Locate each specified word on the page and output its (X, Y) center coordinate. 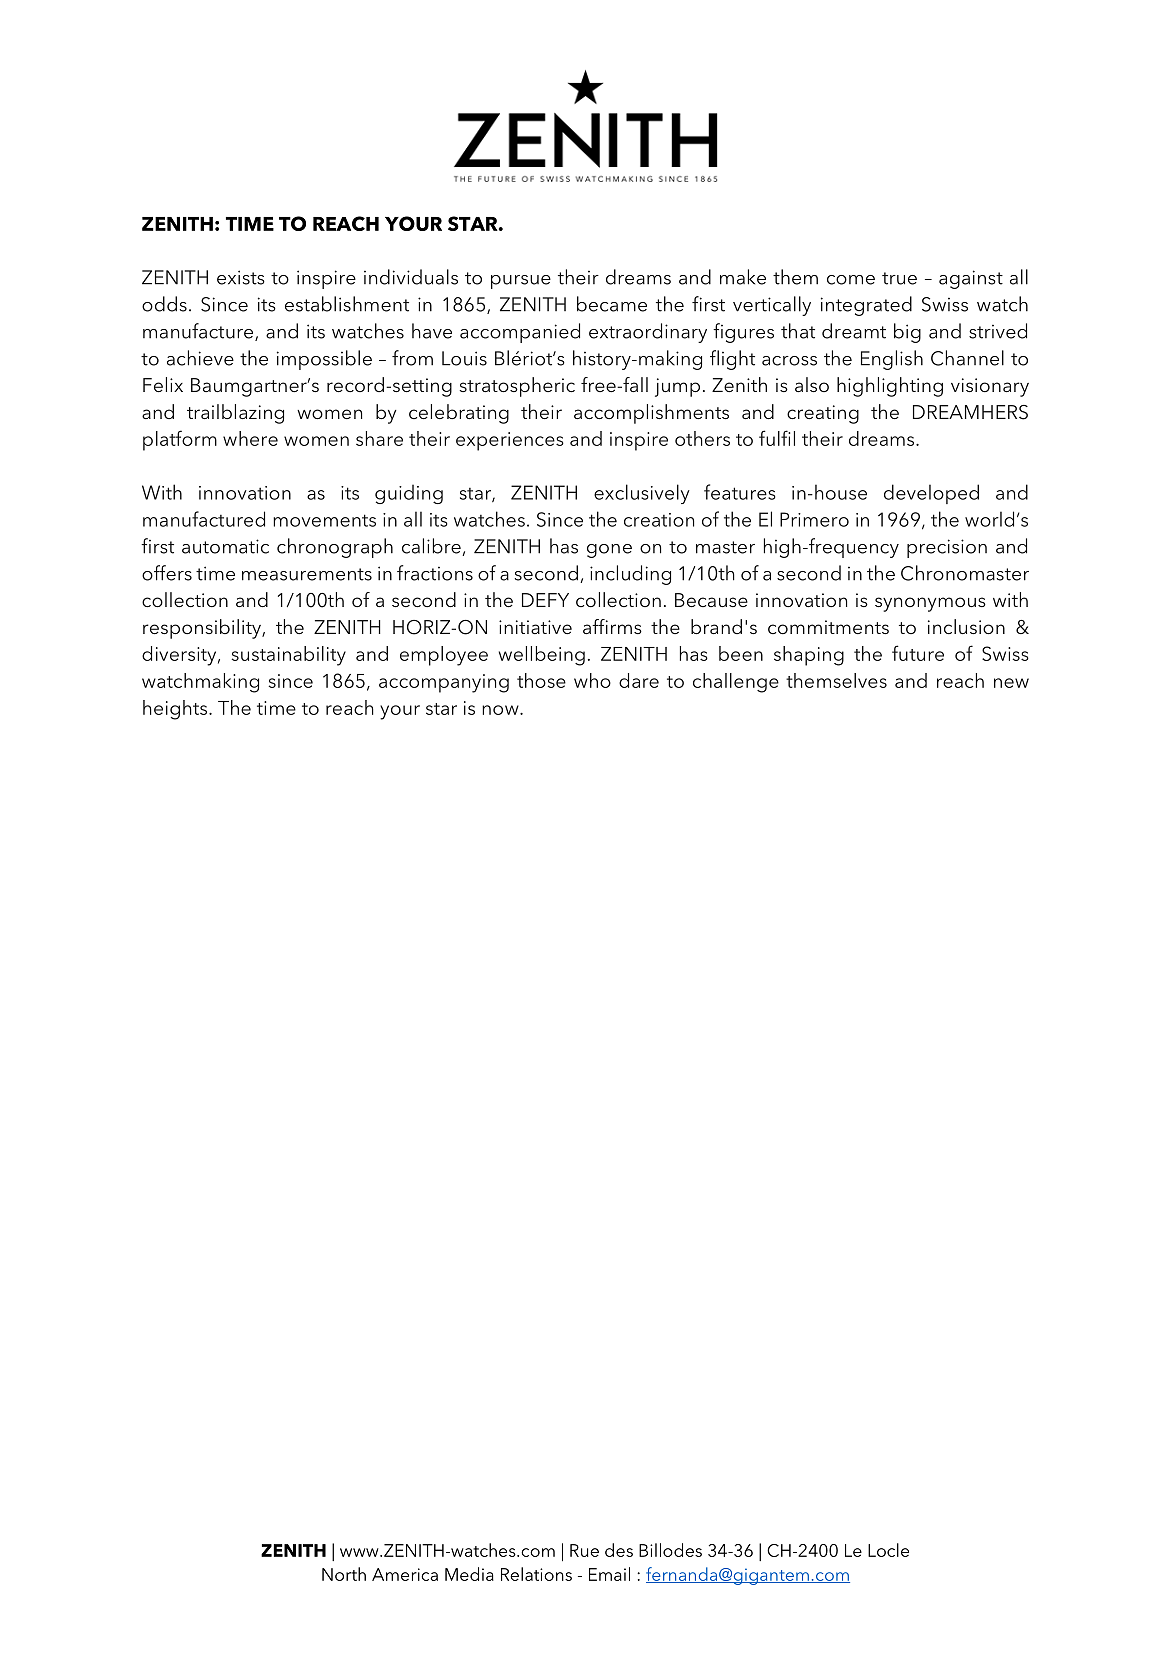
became (612, 304)
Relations (536, 1574)
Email (609, 1574)
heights (175, 710)
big (907, 333)
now (501, 710)
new (1011, 683)
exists (241, 277)
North (344, 1574)
